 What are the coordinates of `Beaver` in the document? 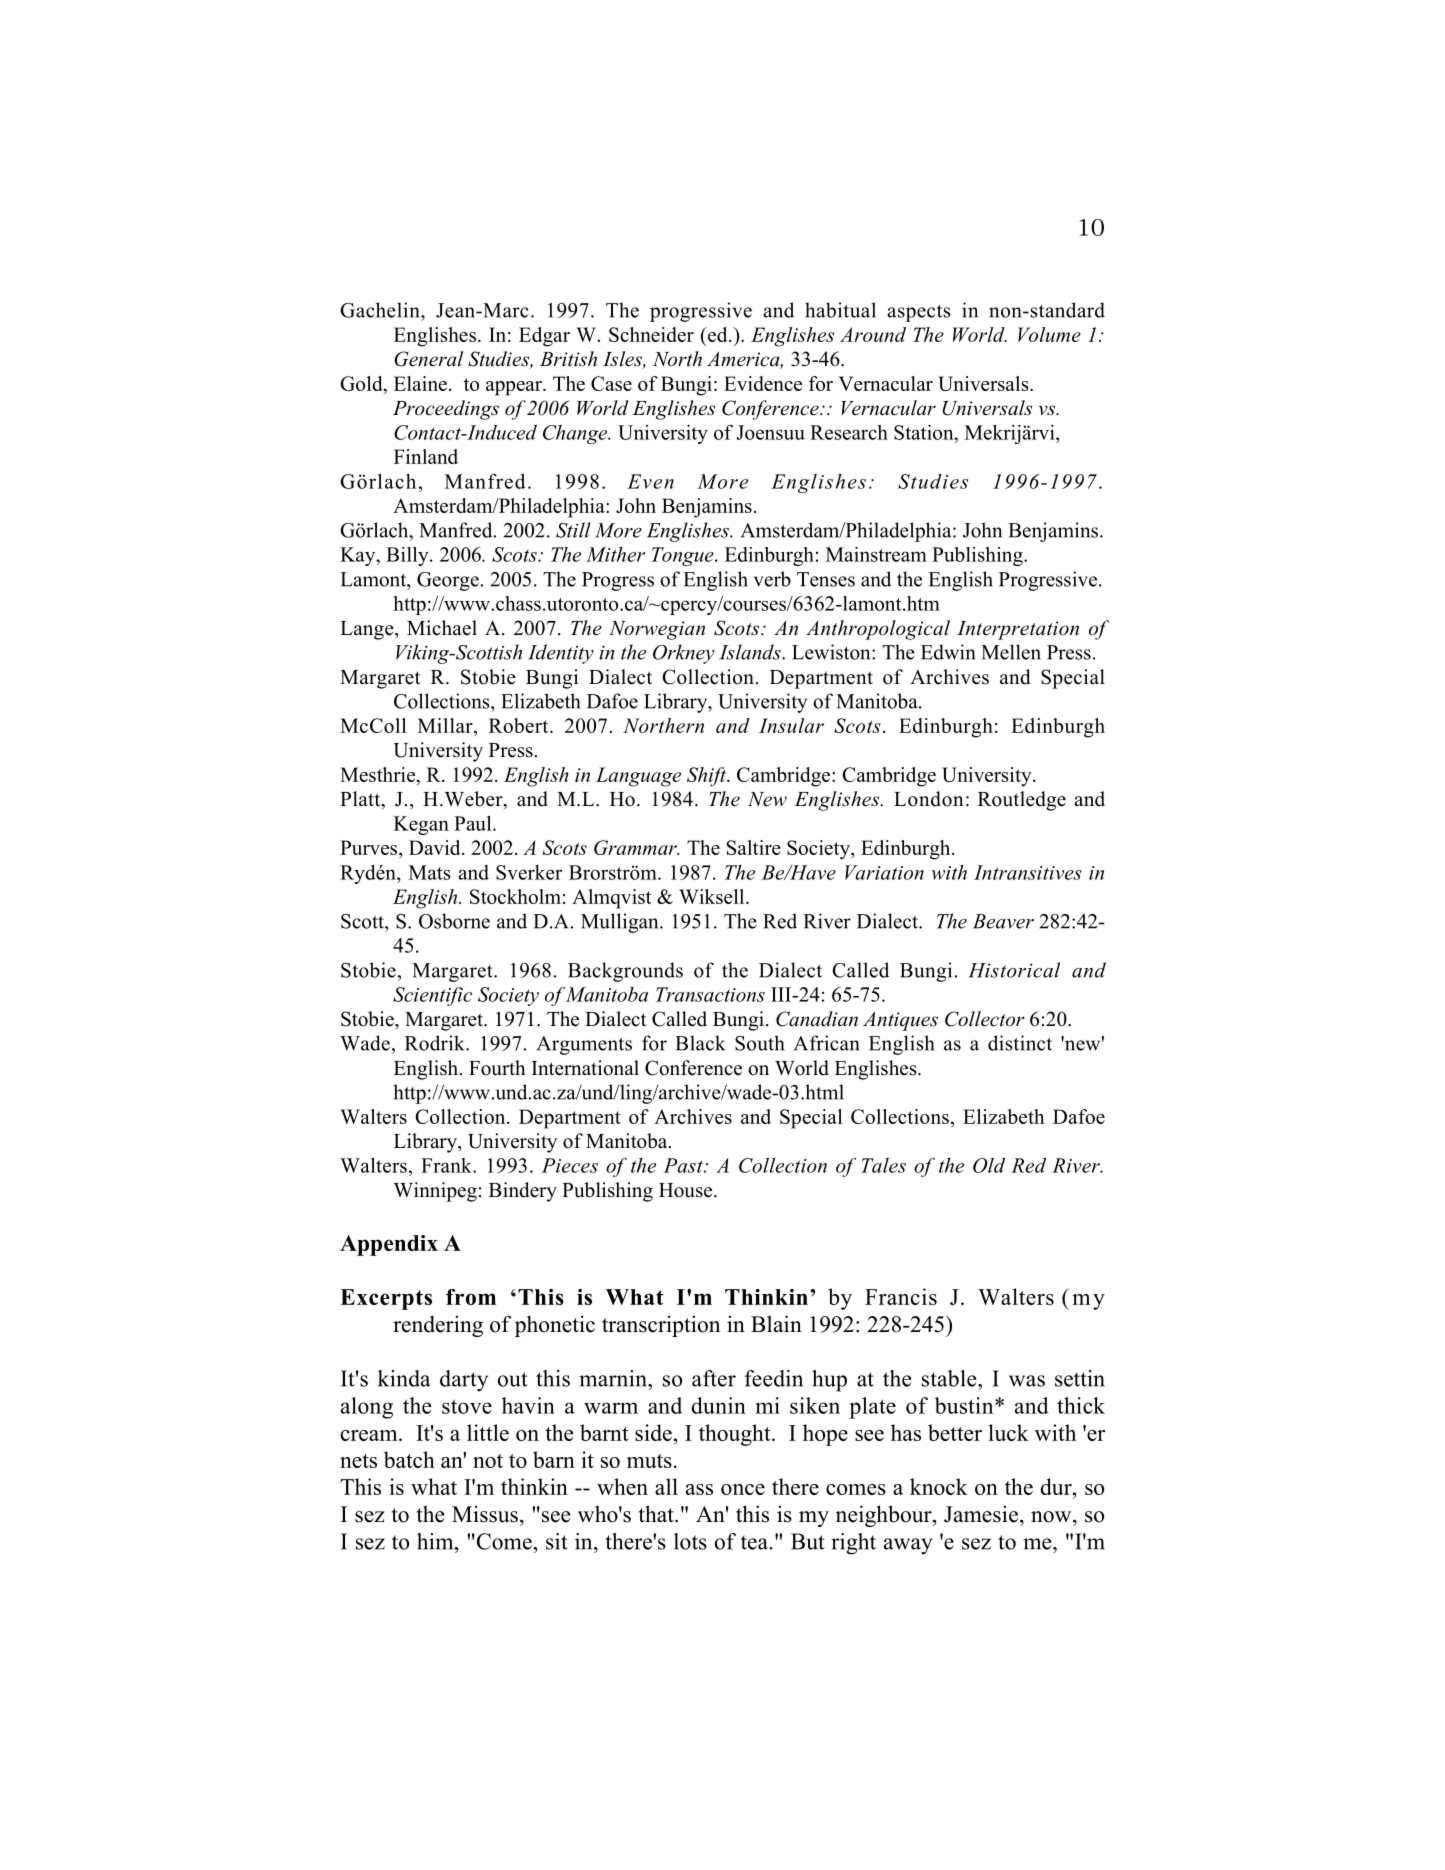 It's located at (1003, 921).
